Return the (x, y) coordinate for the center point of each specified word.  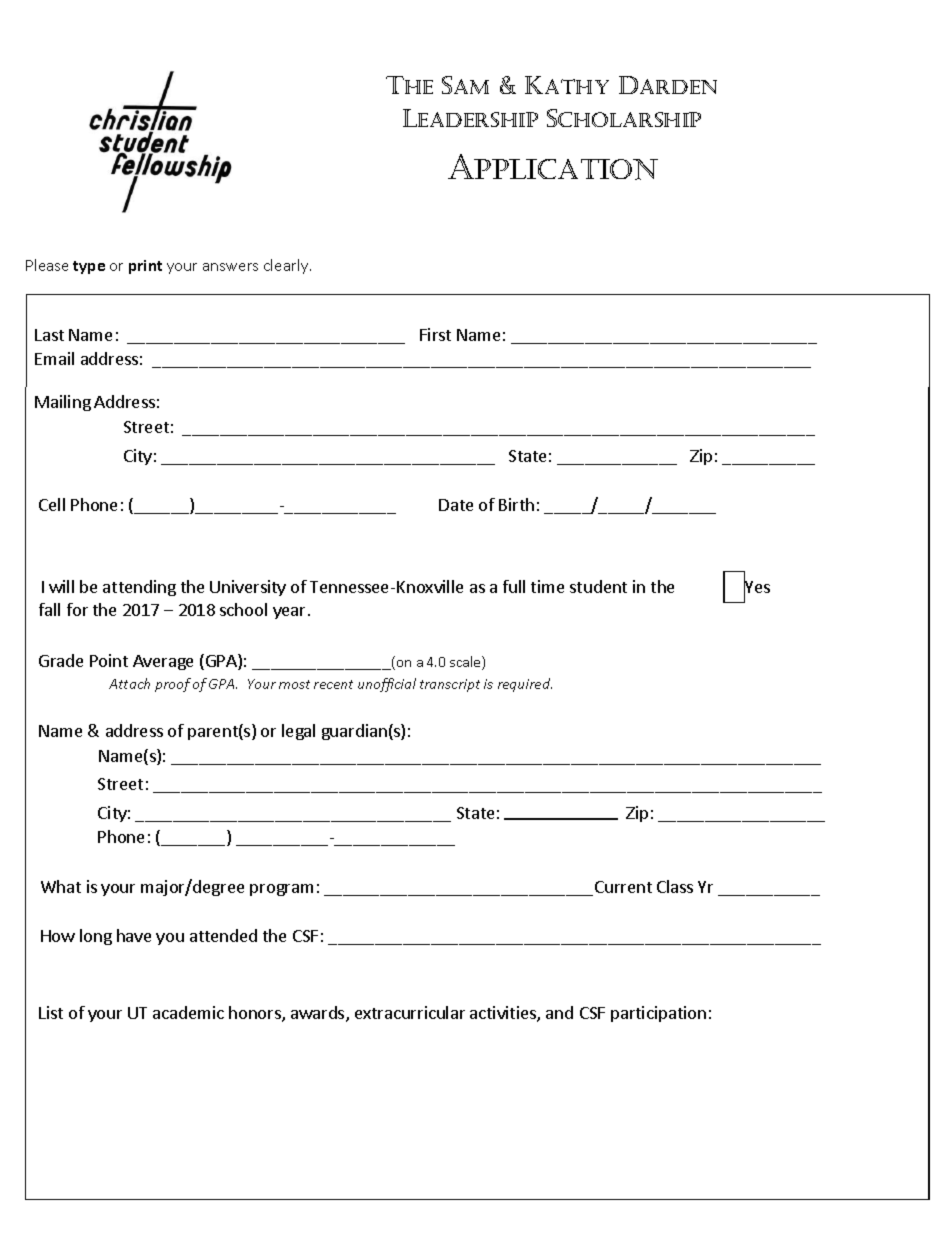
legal (298, 732)
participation (658, 1014)
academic (188, 1012)
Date (456, 505)
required (525, 685)
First (435, 334)
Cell (52, 504)
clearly (287, 266)
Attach (129, 683)
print (145, 267)
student (598, 586)
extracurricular (410, 1012)
